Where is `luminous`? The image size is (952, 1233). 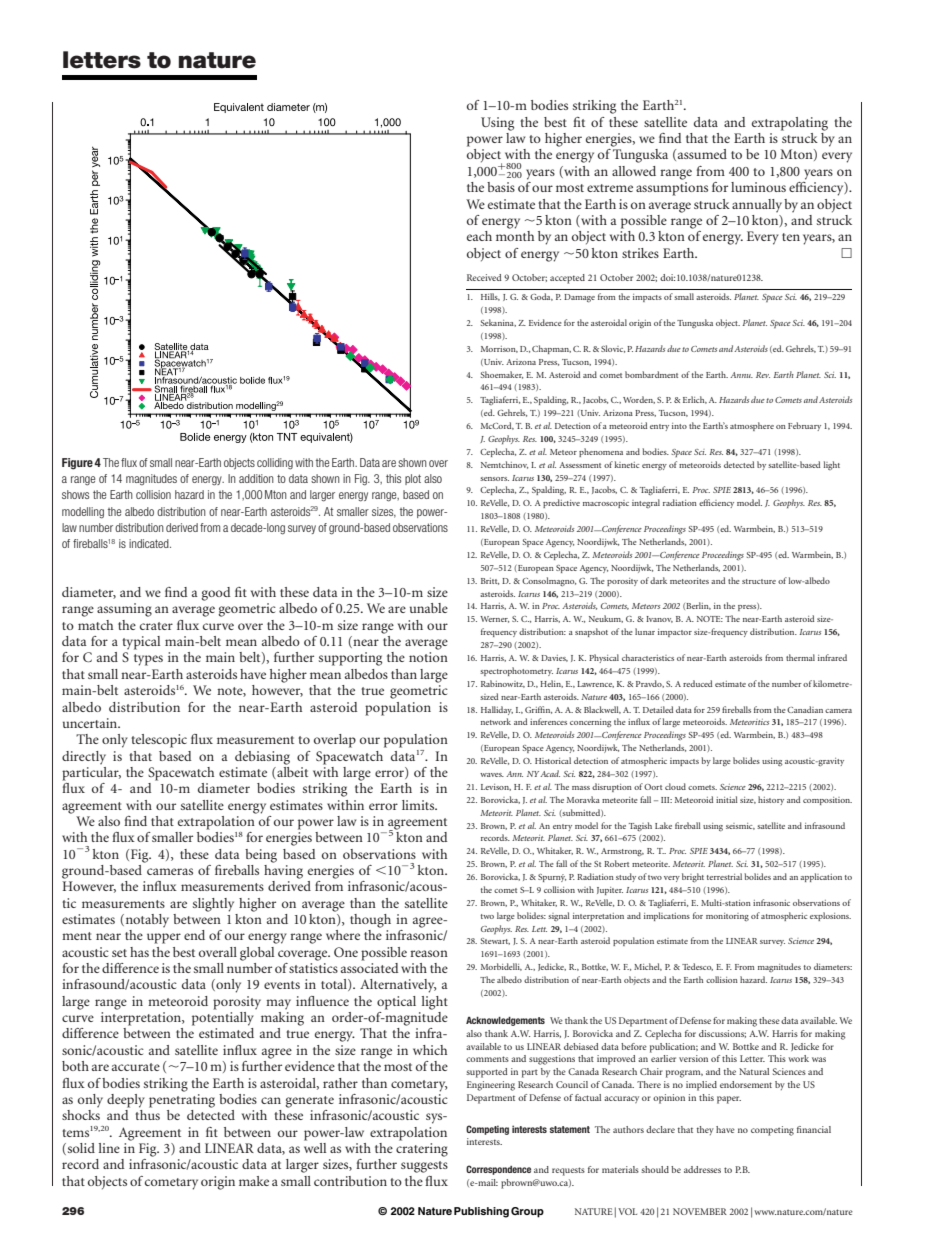
luminous is located at coordinates (758, 187).
